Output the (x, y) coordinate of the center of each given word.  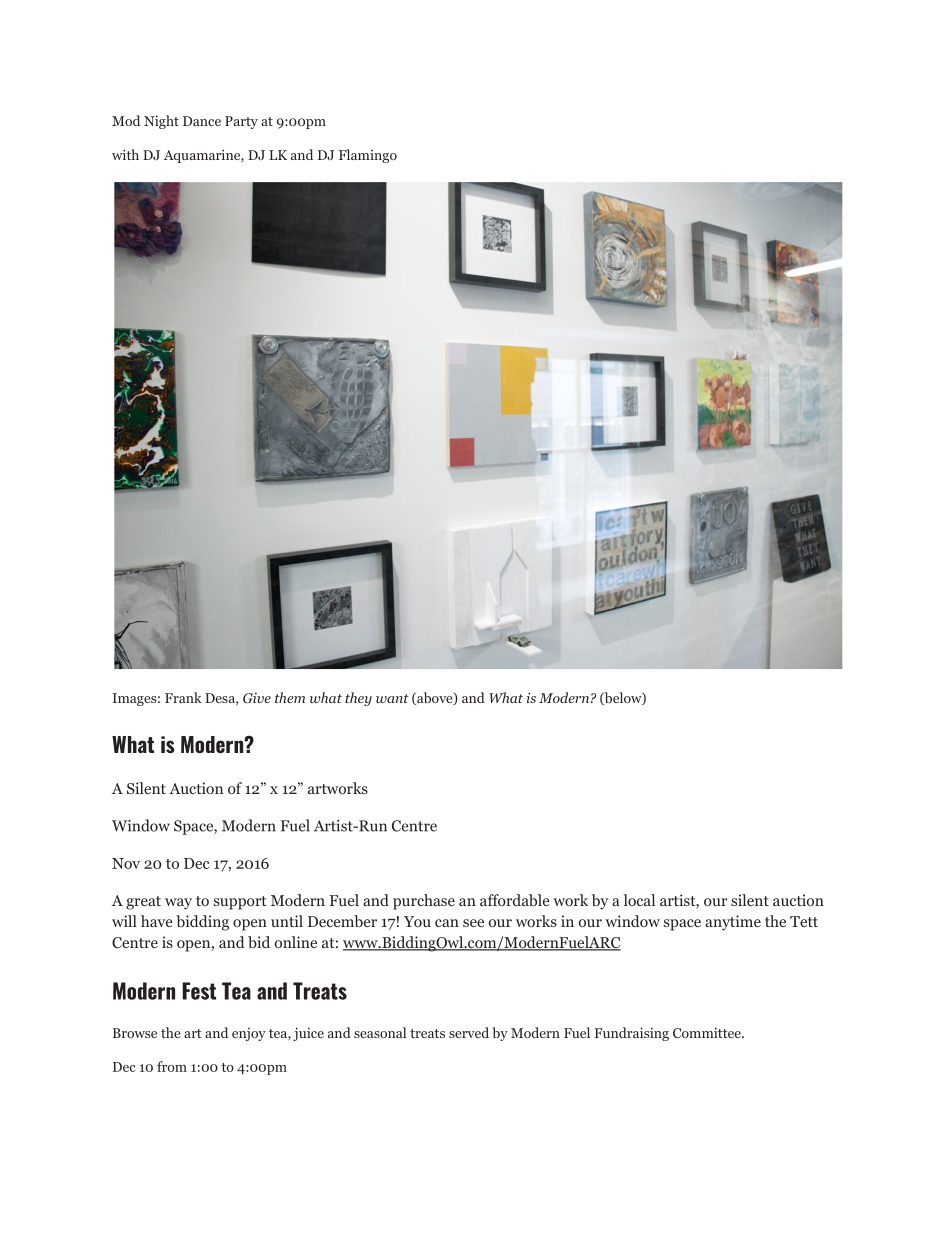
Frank (183, 697)
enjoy (249, 1034)
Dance (202, 121)
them (290, 697)
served (469, 1032)
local (639, 900)
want (392, 698)
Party (241, 122)
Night (161, 122)
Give (257, 698)
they (358, 699)
